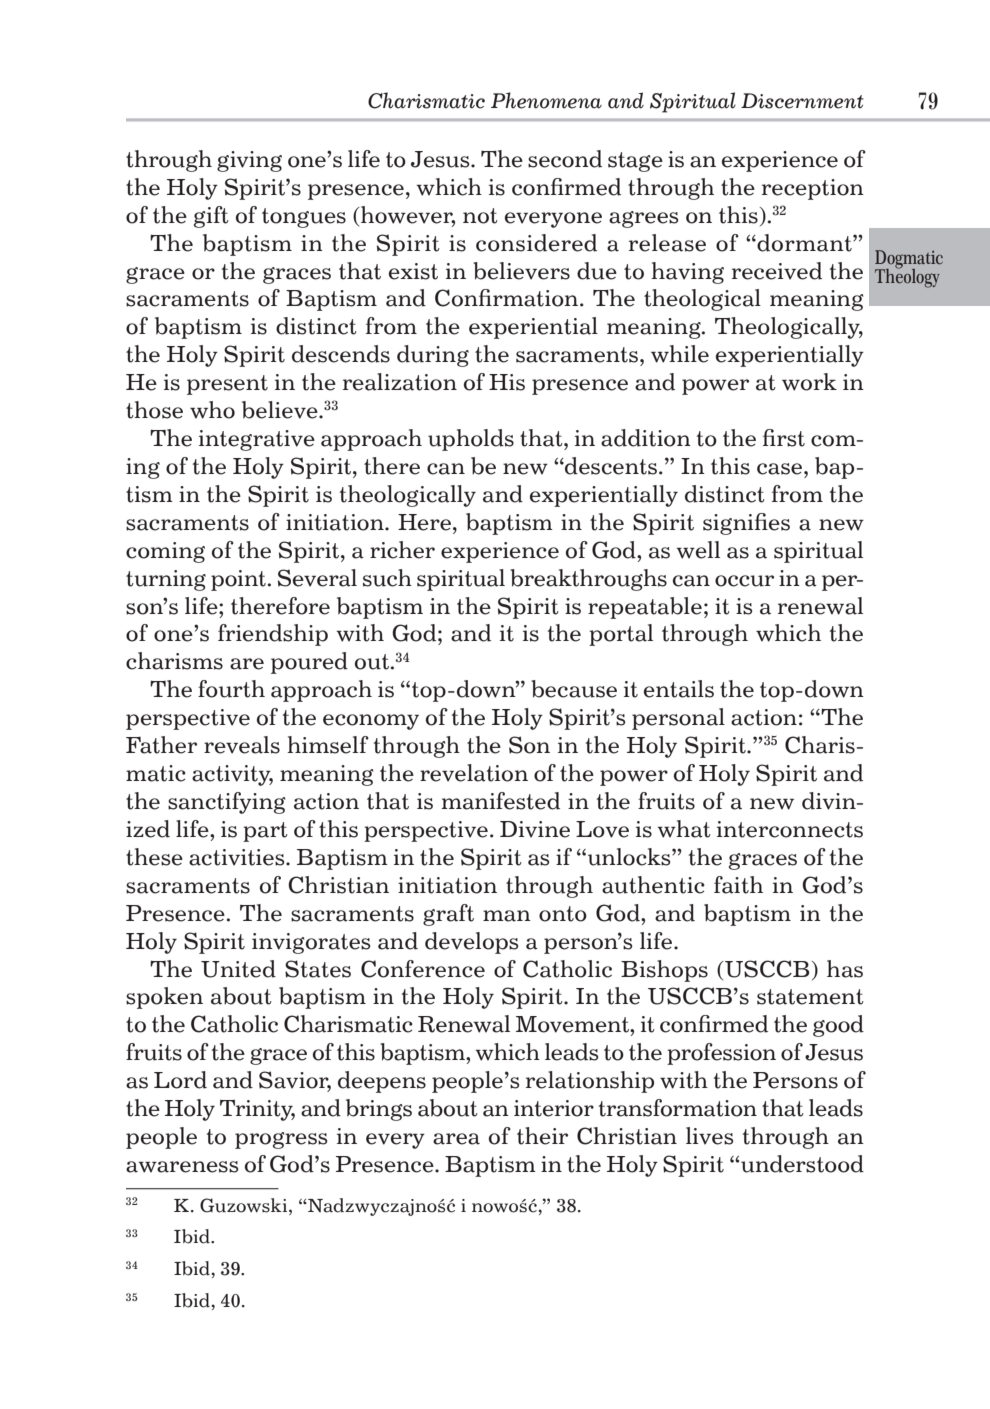 This screenshot has width=990, height=1409. What do you see at coordinates (227, 385) in the screenshot?
I see `present` at bounding box center [227, 385].
